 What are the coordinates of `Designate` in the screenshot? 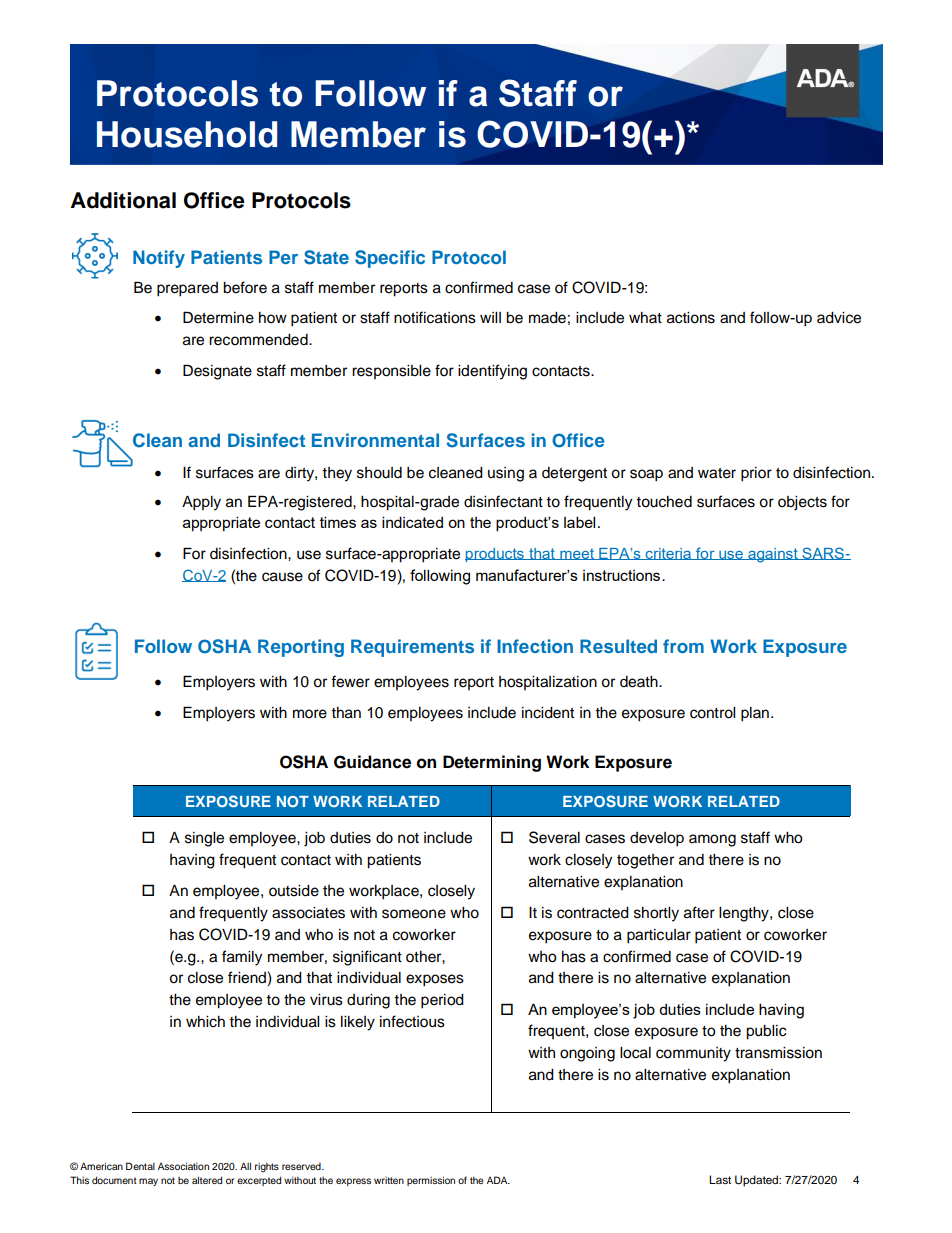 It's located at (217, 372).
